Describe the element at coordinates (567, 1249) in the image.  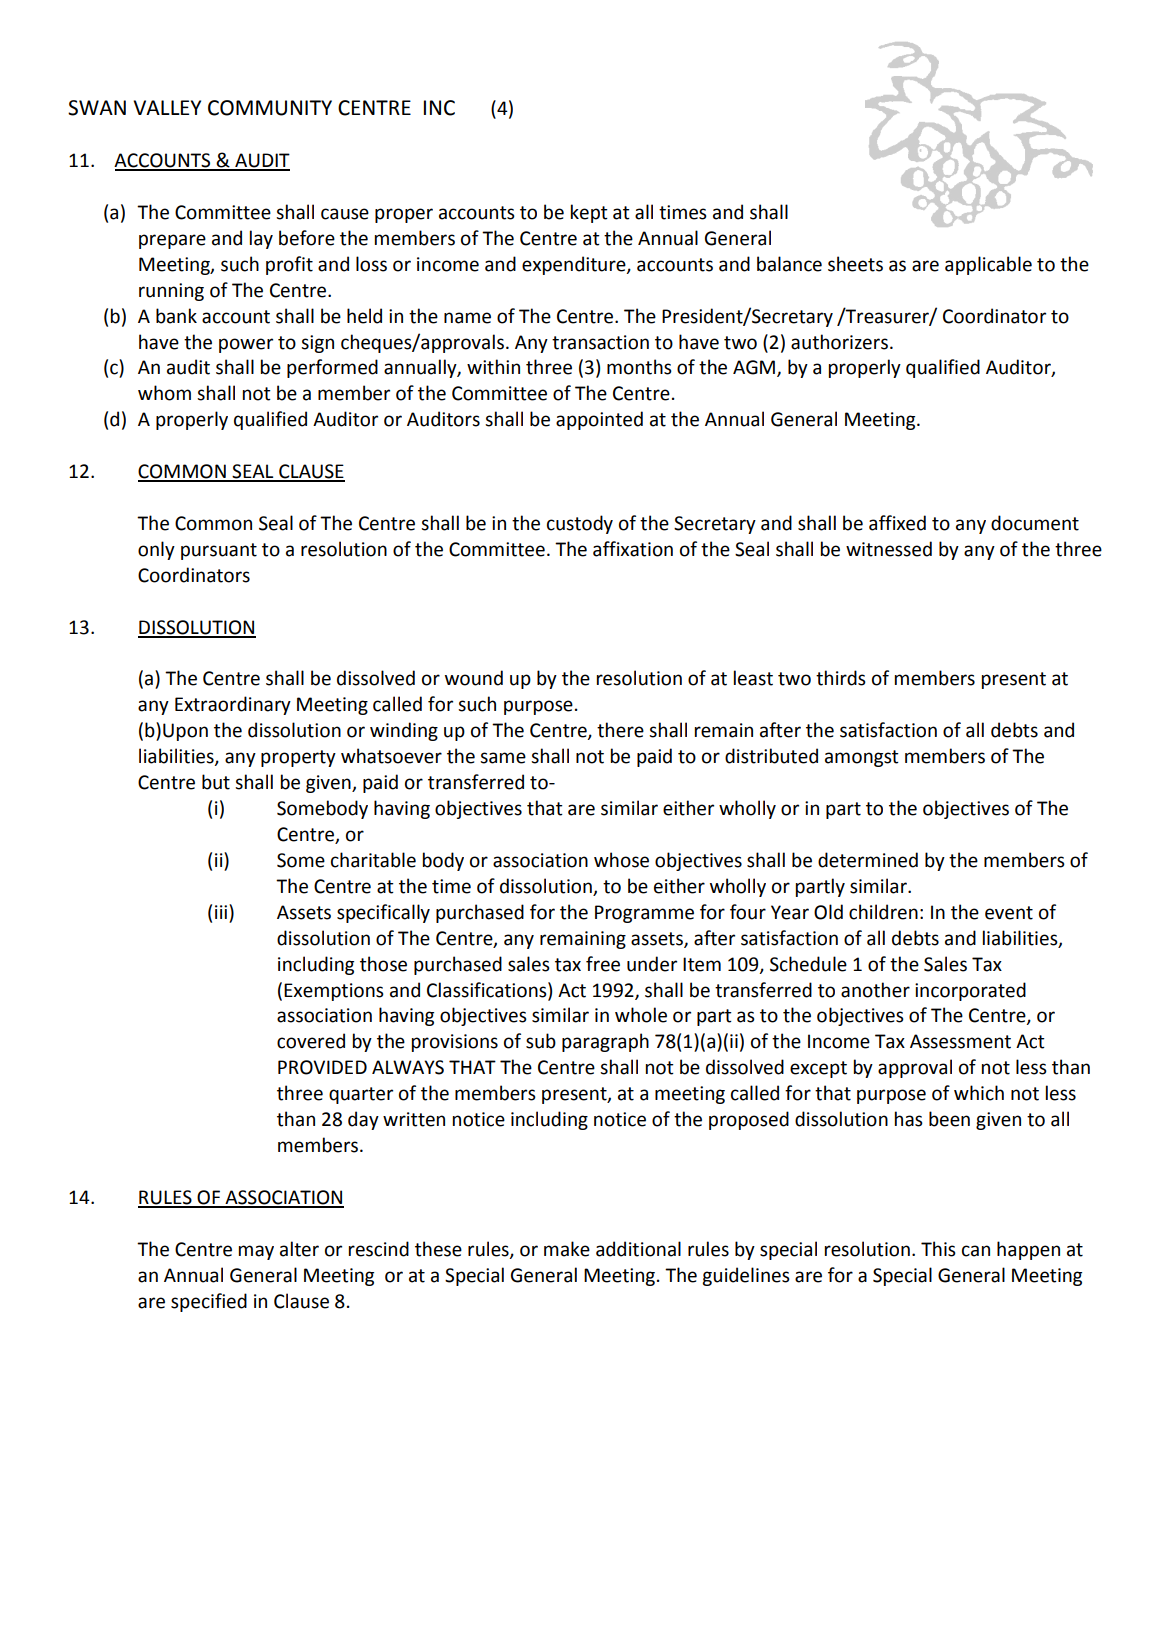
I see `make` at that location.
